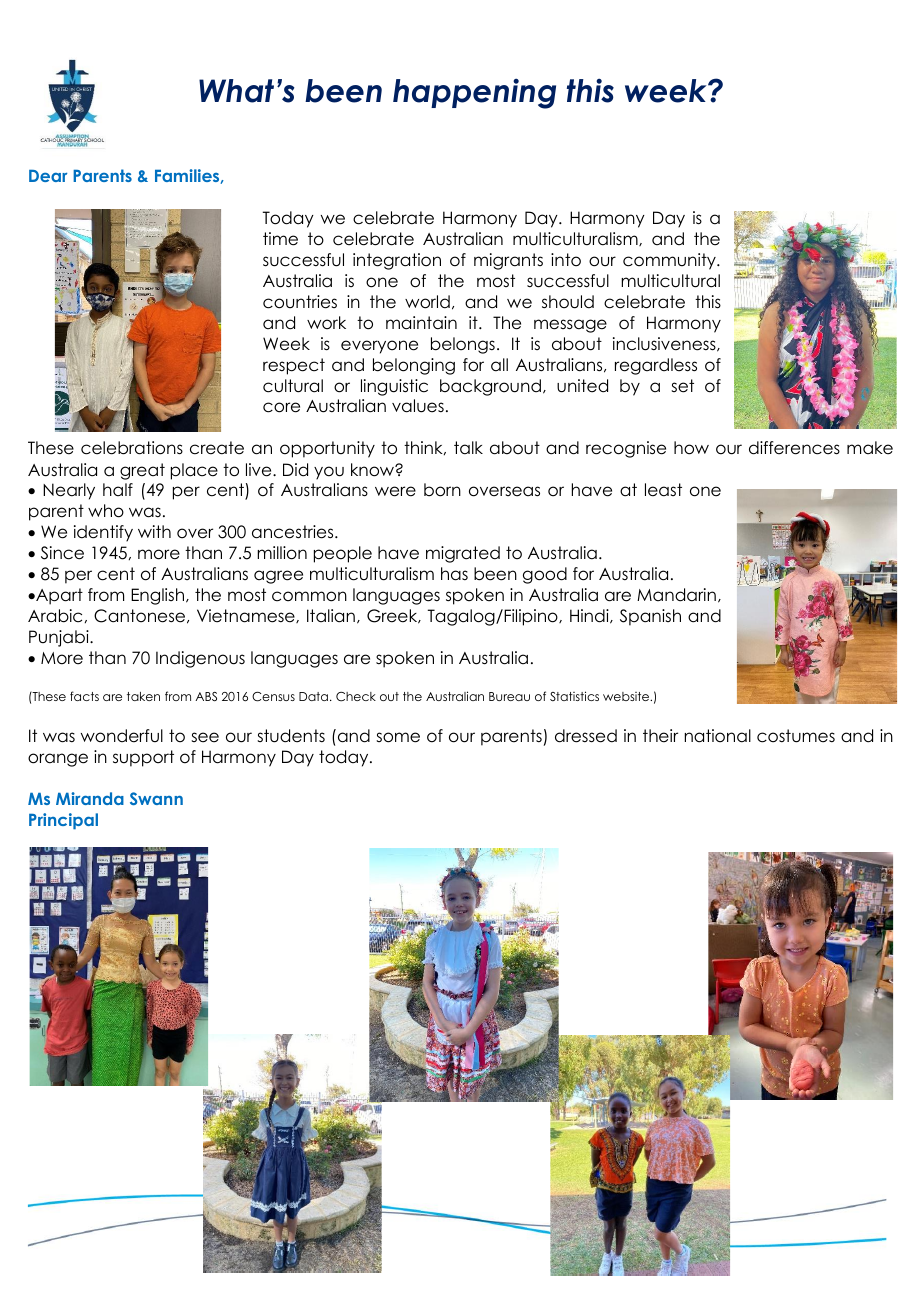 Image resolution: width=924 pixels, height=1308 pixels. I want to click on costumes, so click(796, 736).
